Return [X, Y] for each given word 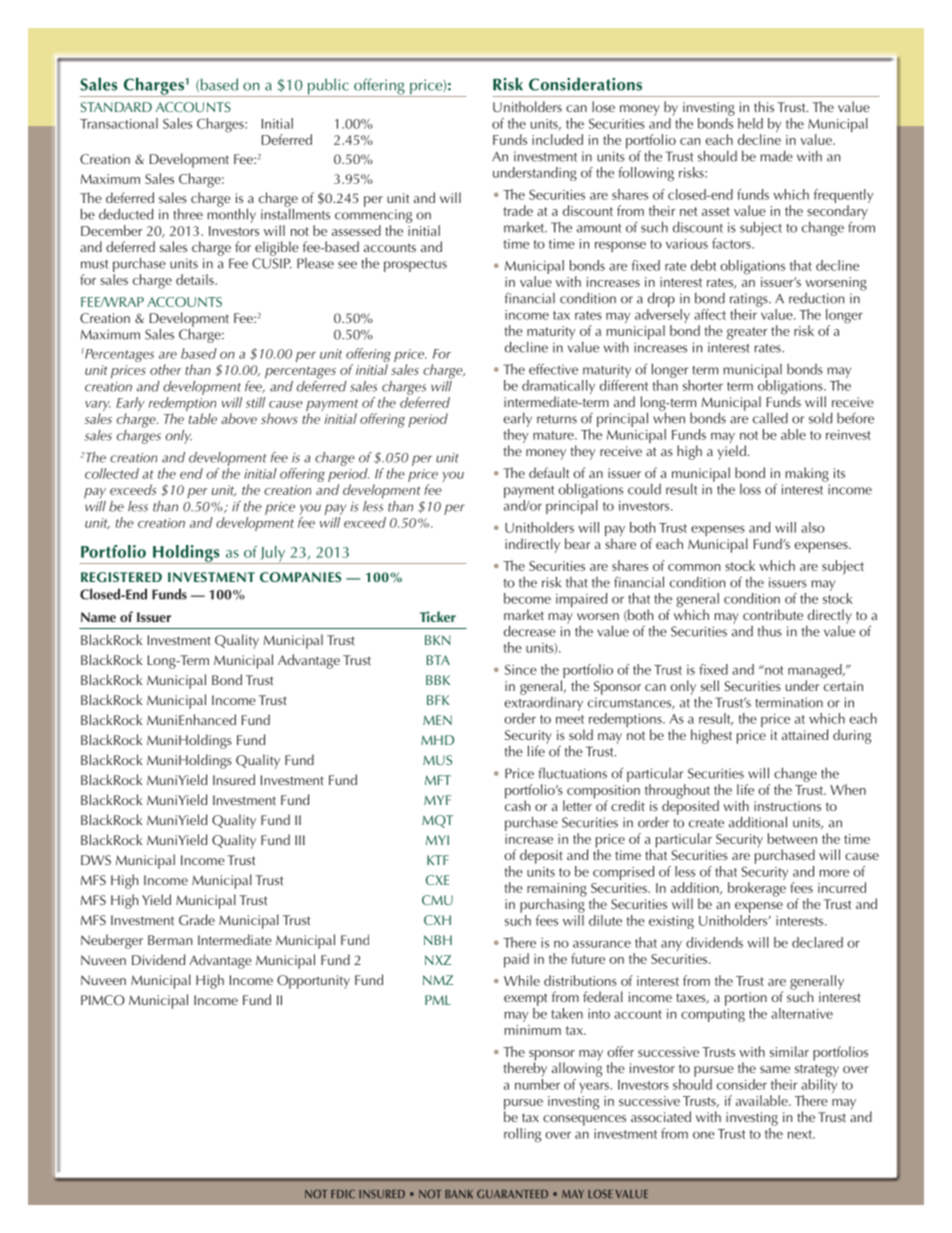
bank [459, 1194]
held [750, 123]
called [770, 418]
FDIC [343, 1194]
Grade [197, 919]
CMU [437, 900]
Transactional [119, 123]
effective [553, 369]
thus [770, 631]
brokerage [757, 889]
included [557, 139]
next [801, 1134]
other [165, 369]
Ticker [438, 616]
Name [98, 617]
